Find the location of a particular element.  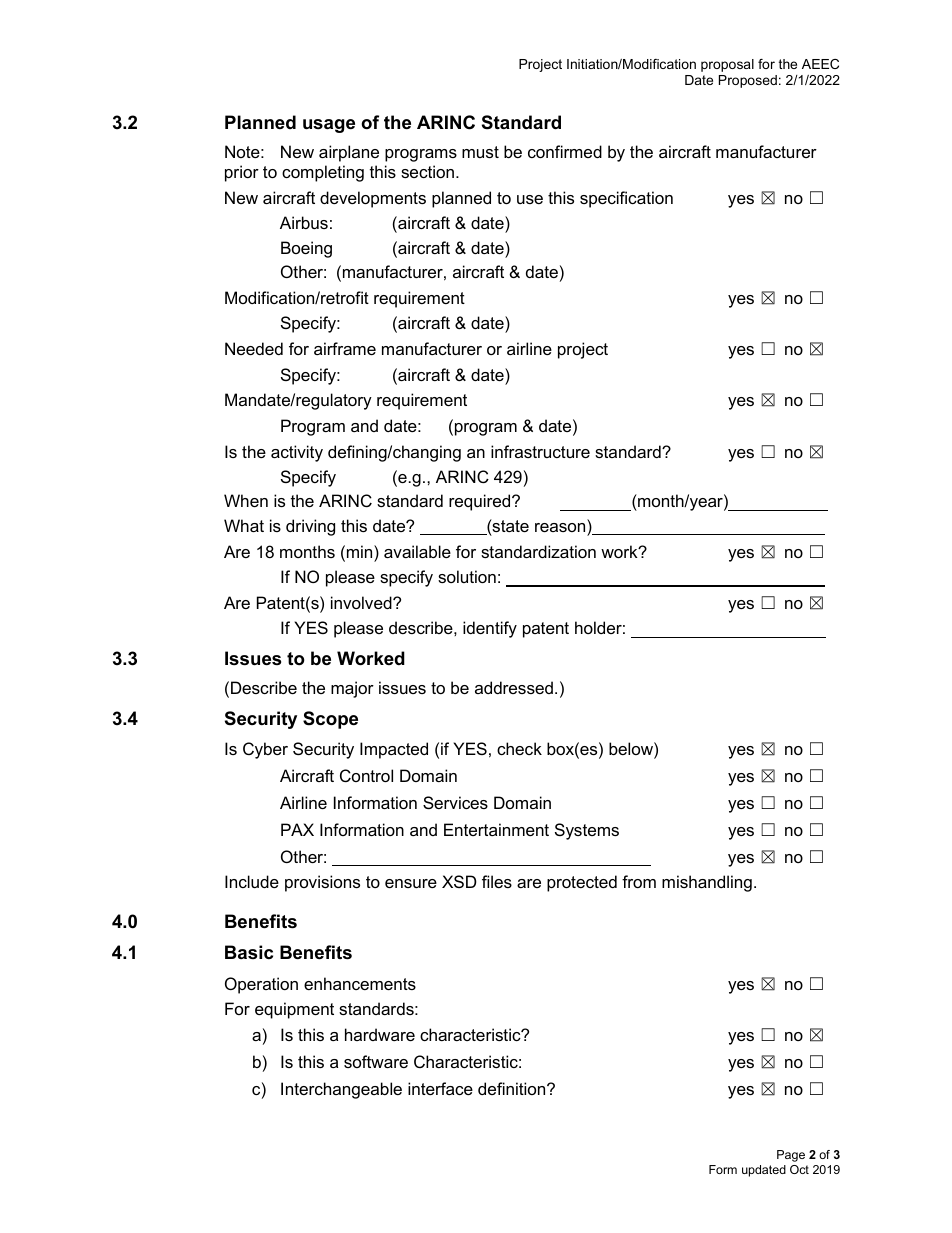

involved is located at coordinates (362, 602).
